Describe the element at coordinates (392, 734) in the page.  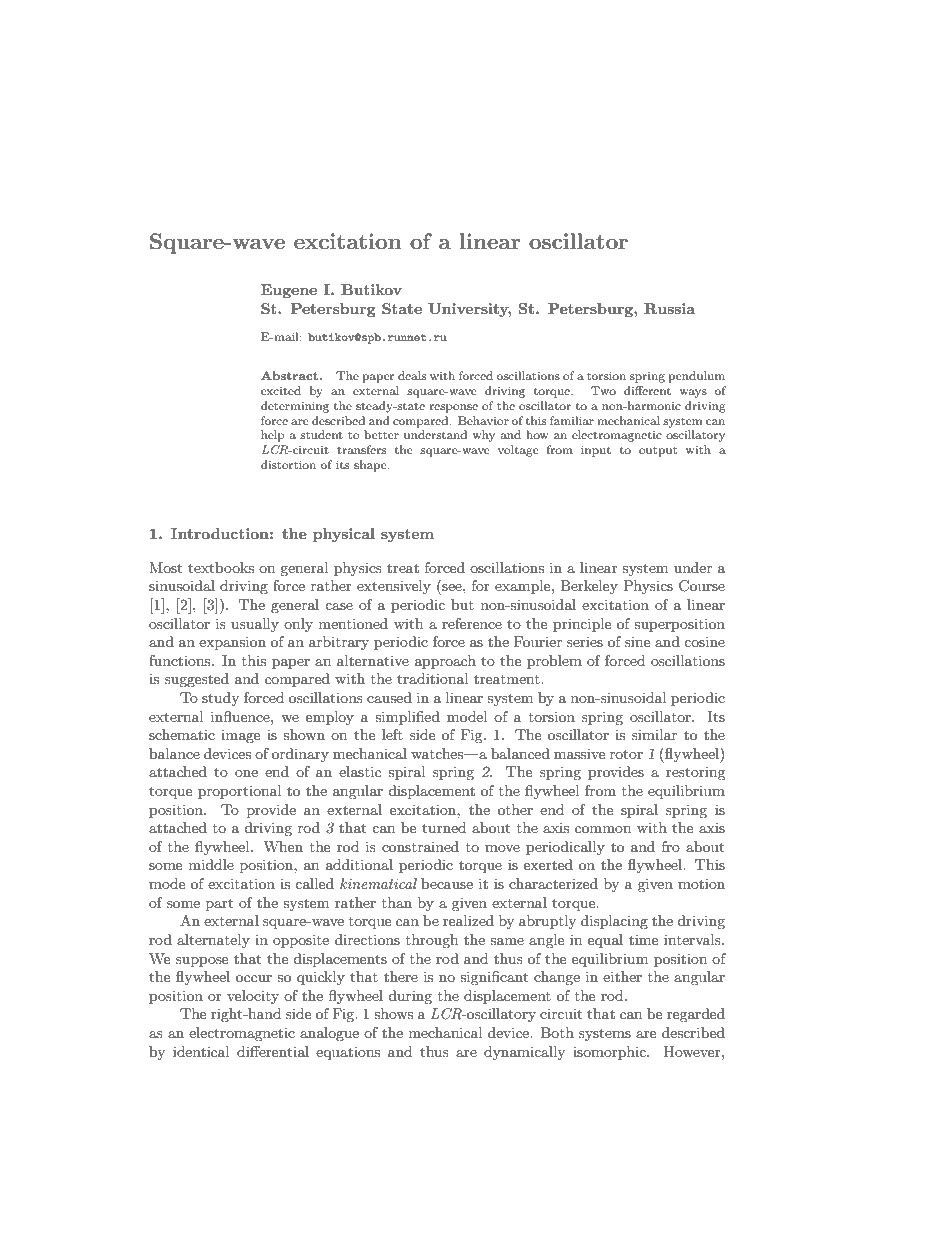
I see `left` at that location.
